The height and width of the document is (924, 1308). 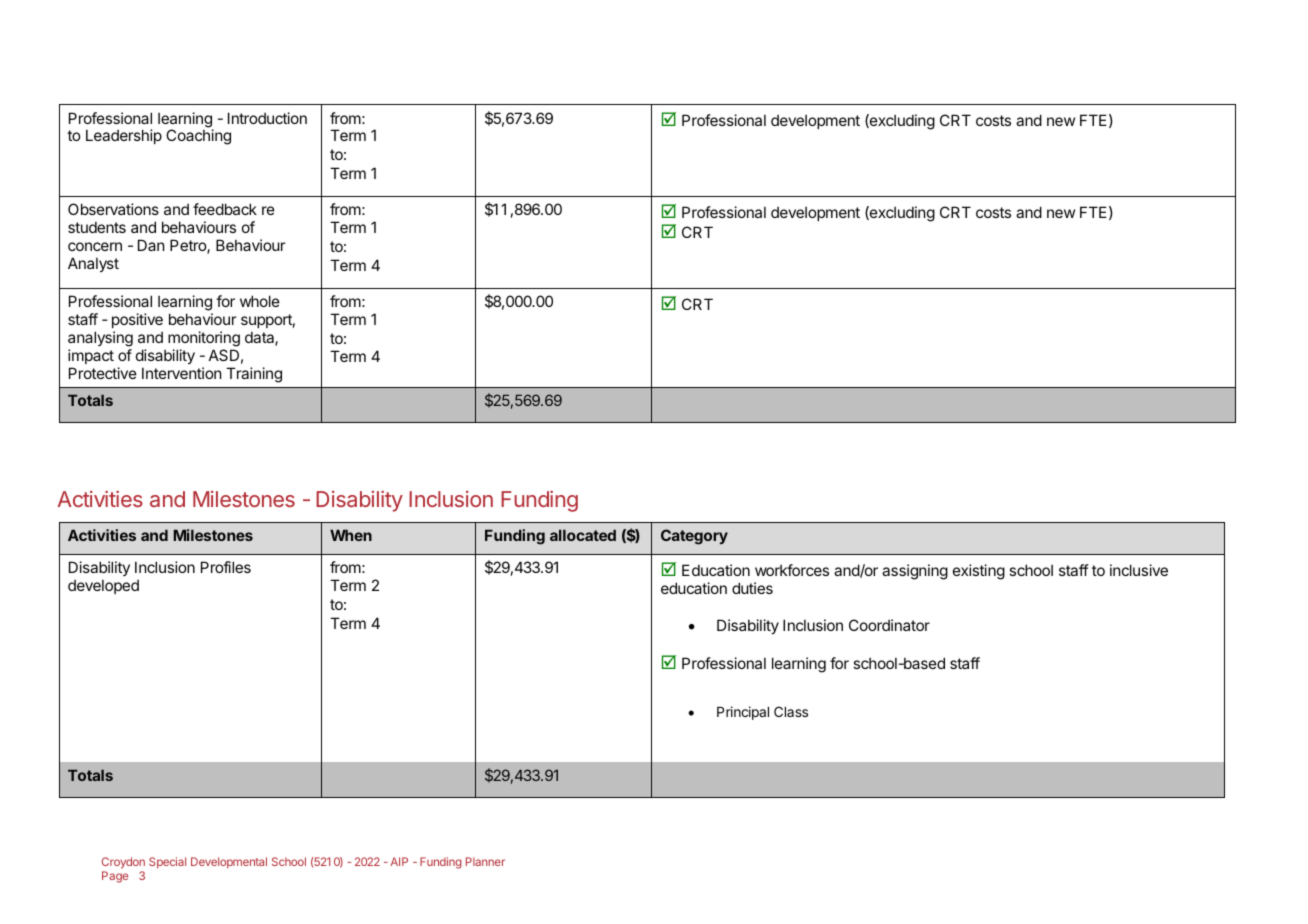 What do you see at coordinates (167, 863) in the document?
I see `Special` at bounding box center [167, 863].
